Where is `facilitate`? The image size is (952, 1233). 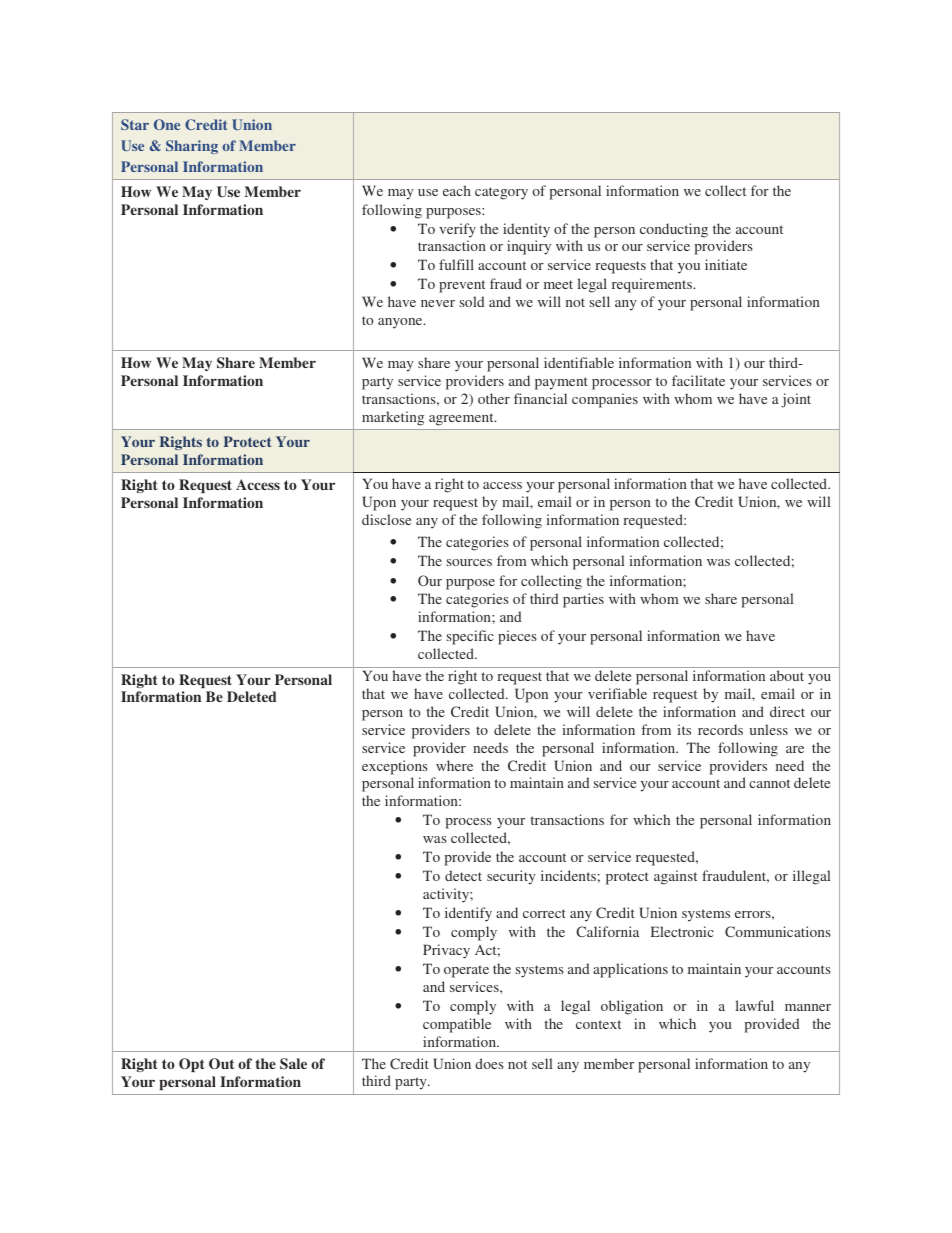
facilitate is located at coordinates (698, 380).
